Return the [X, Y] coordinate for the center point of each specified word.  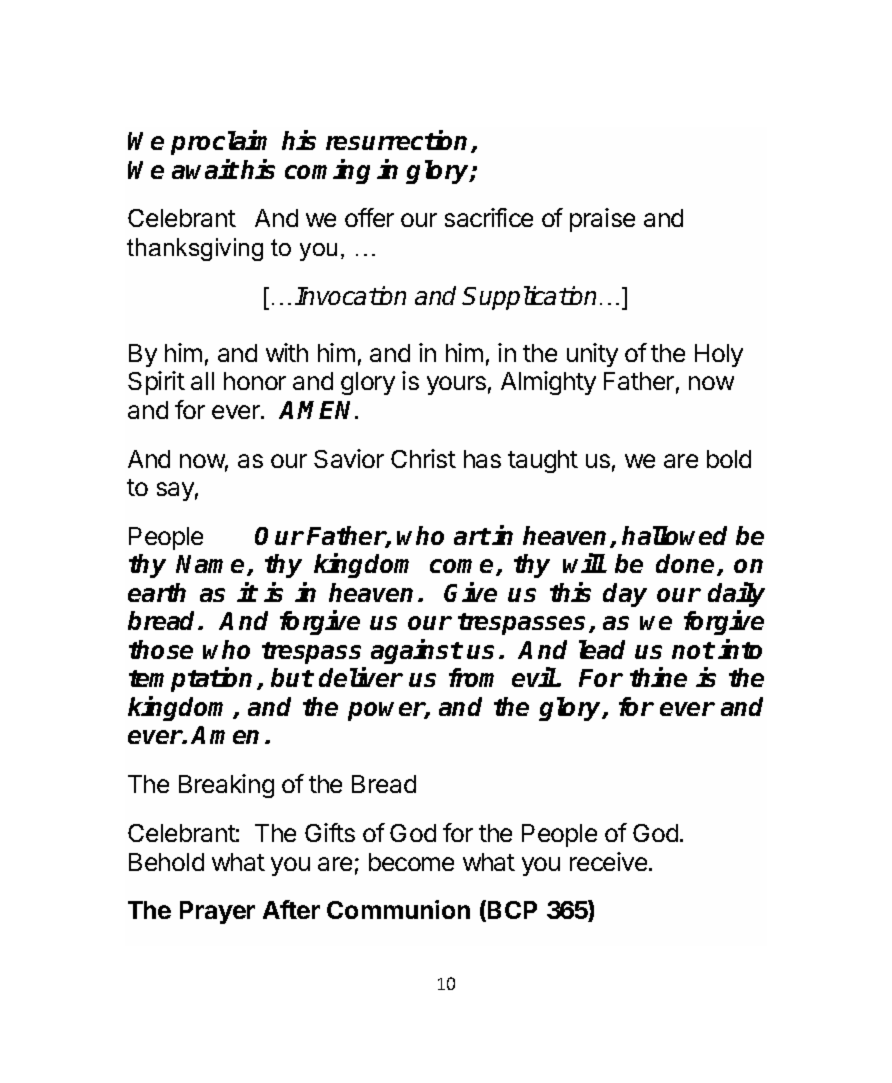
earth [157, 592]
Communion [398, 909]
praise [602, 220]
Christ [423, 458]
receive [608, 861]
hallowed [674, 535]
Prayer [217, 912]
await [205, 169]
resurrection [399, 141]
